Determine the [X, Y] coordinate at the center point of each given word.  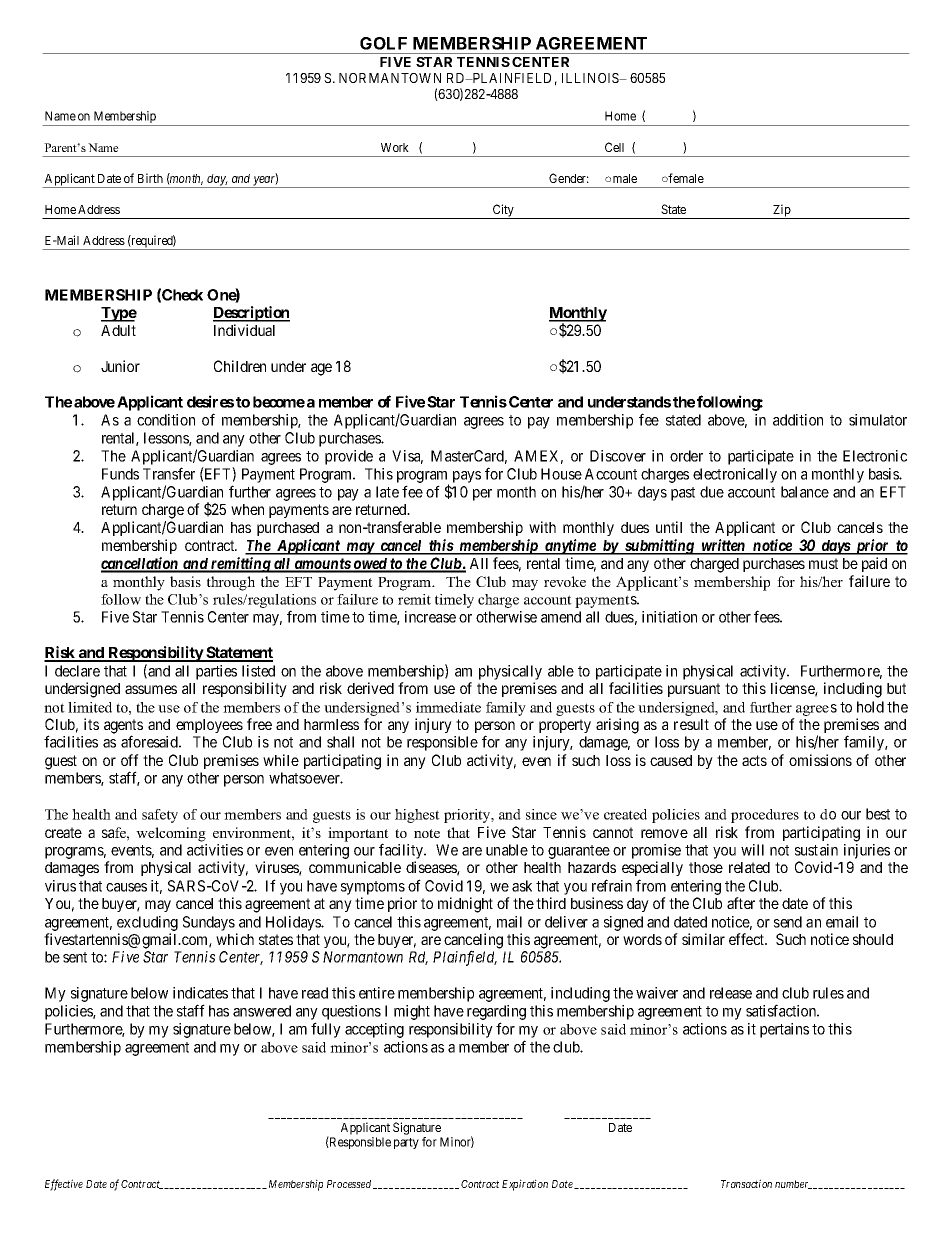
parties [216, 672]
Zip [782, 211]
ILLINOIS [591, 78]
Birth [150, 178]
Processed [350, 1184]
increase [430, 617]
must [823, 563]
